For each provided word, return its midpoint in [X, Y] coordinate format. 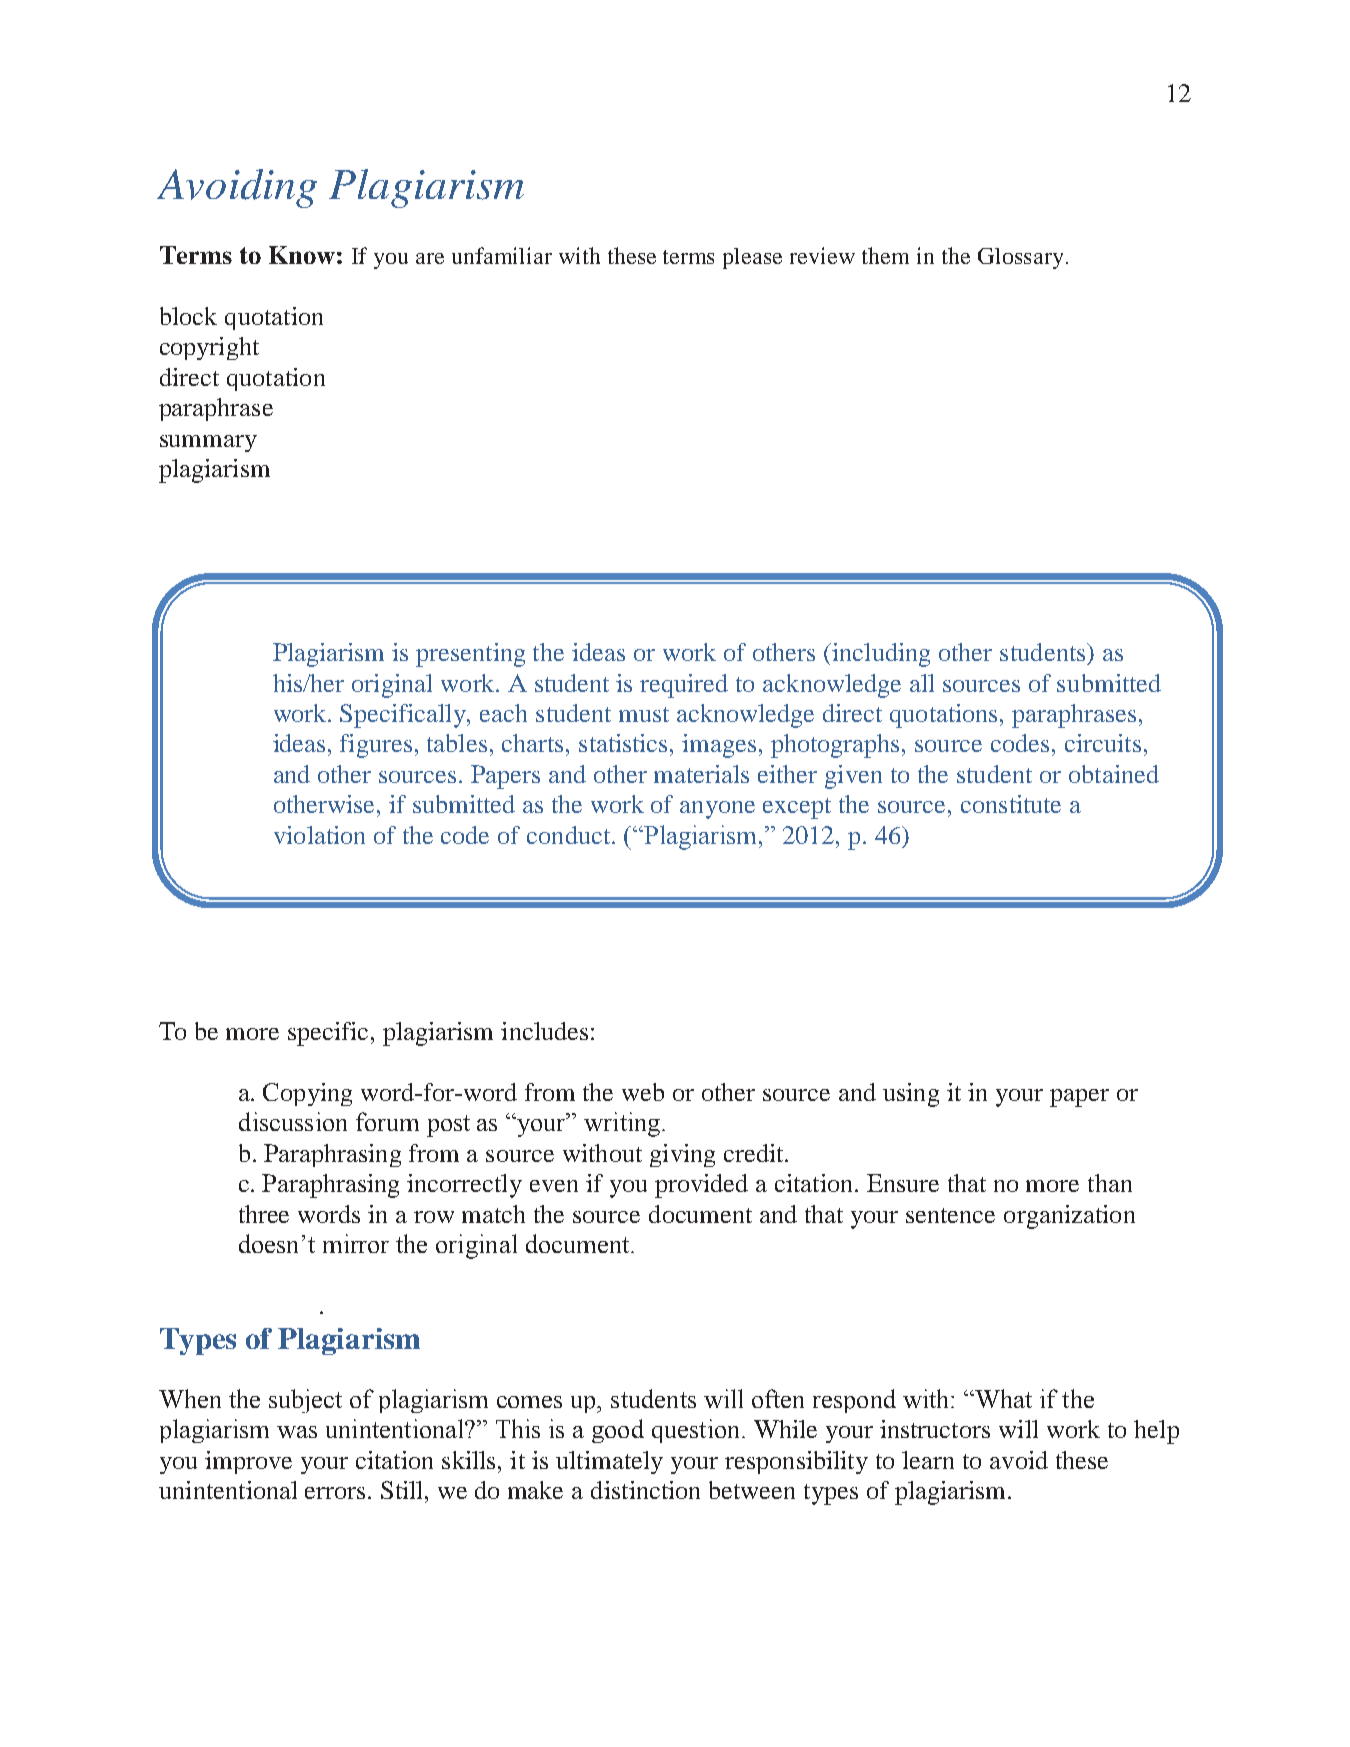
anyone [717, 810]
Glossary [1020, 258]
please [752, 258]
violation [319, 835]
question [697, 1431]
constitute [1011, 804]
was [297, 1432]
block [188, 316]
